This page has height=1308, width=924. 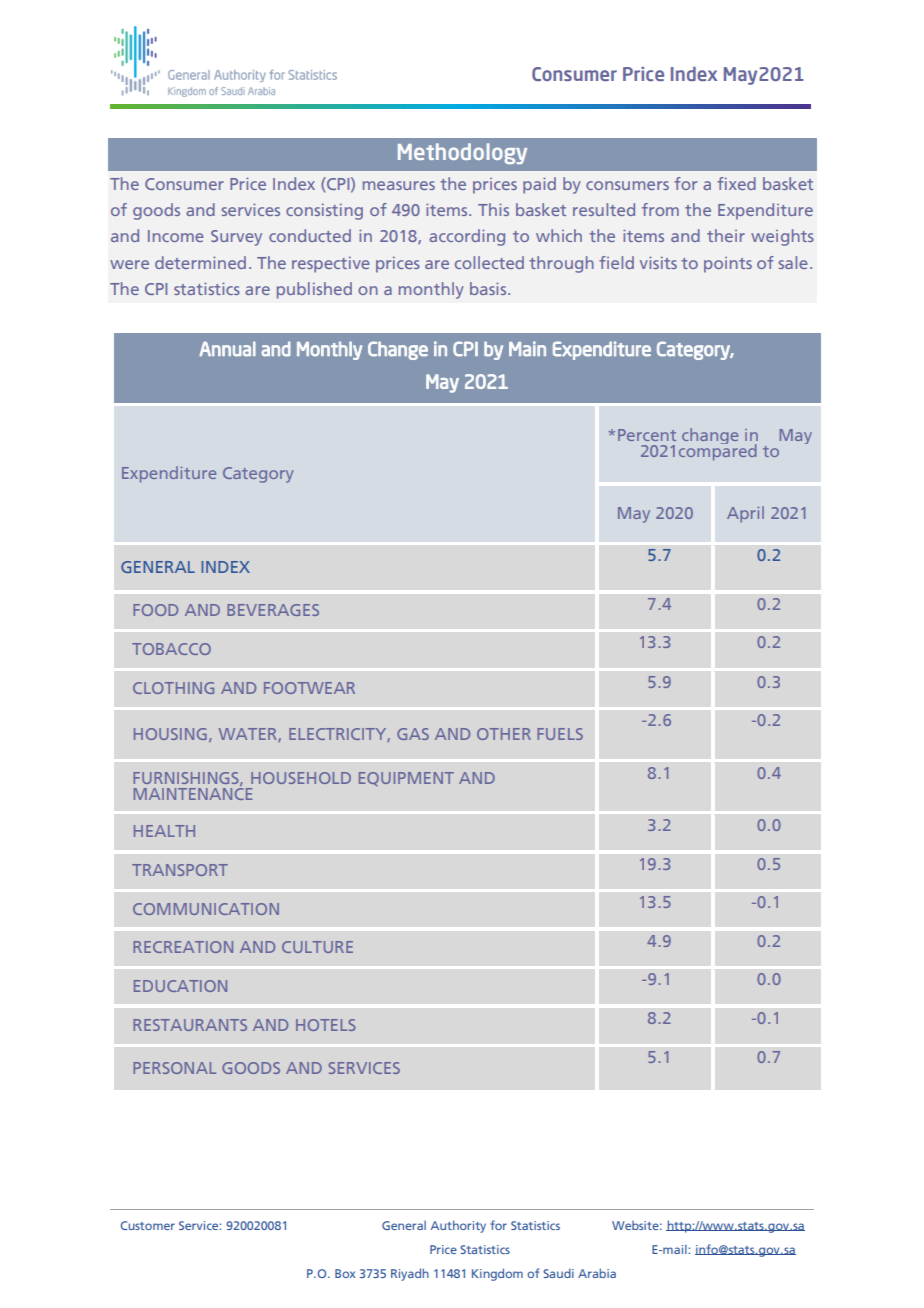 What do you see at coordinates (736, 183) in the page?
I see `fixed` at bounding box center [736, 183].
